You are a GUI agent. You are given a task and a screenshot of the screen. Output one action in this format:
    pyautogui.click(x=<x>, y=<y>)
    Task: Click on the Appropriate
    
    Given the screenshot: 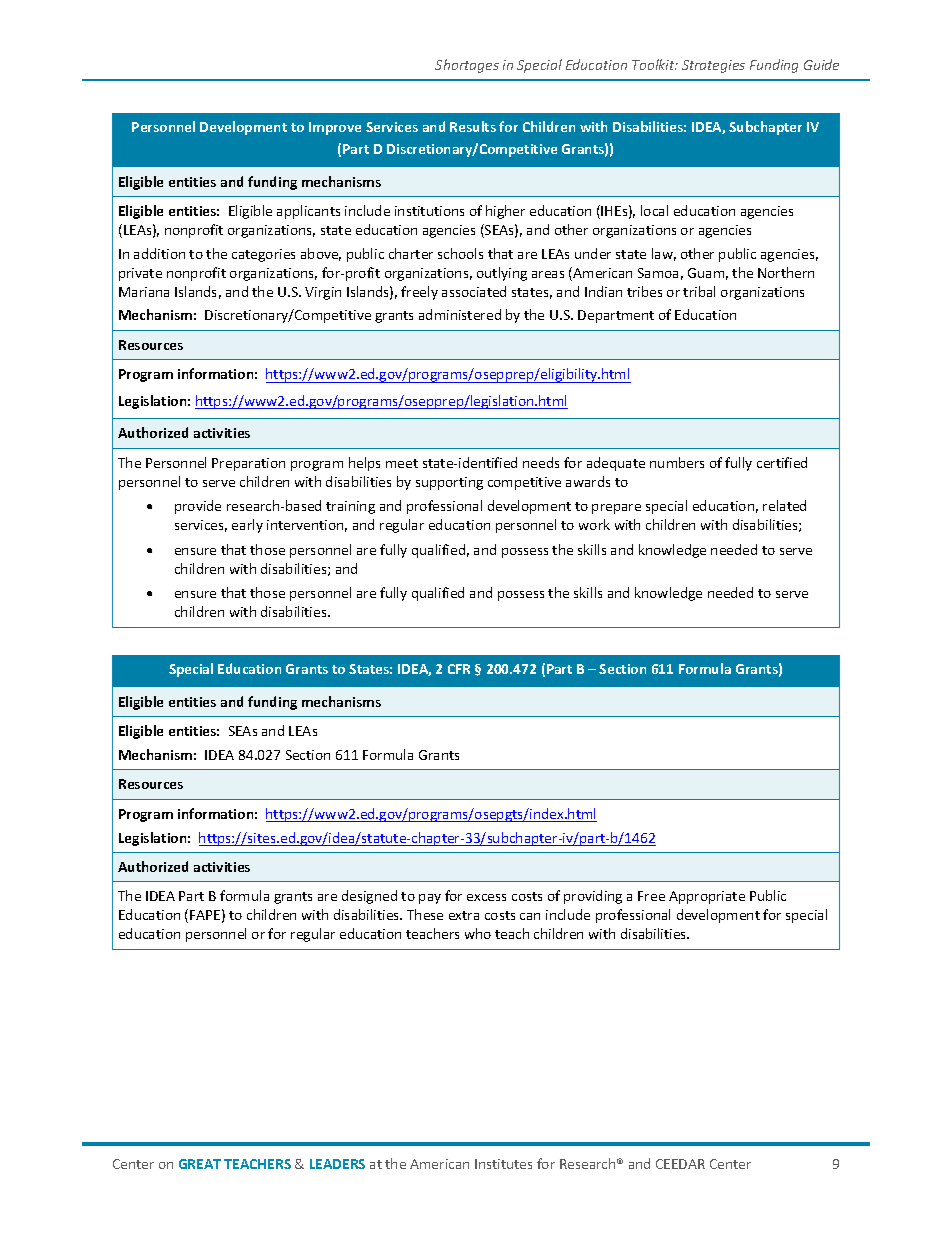 What is the action you would take?
    pyautogui.click(x=707, y=897)
